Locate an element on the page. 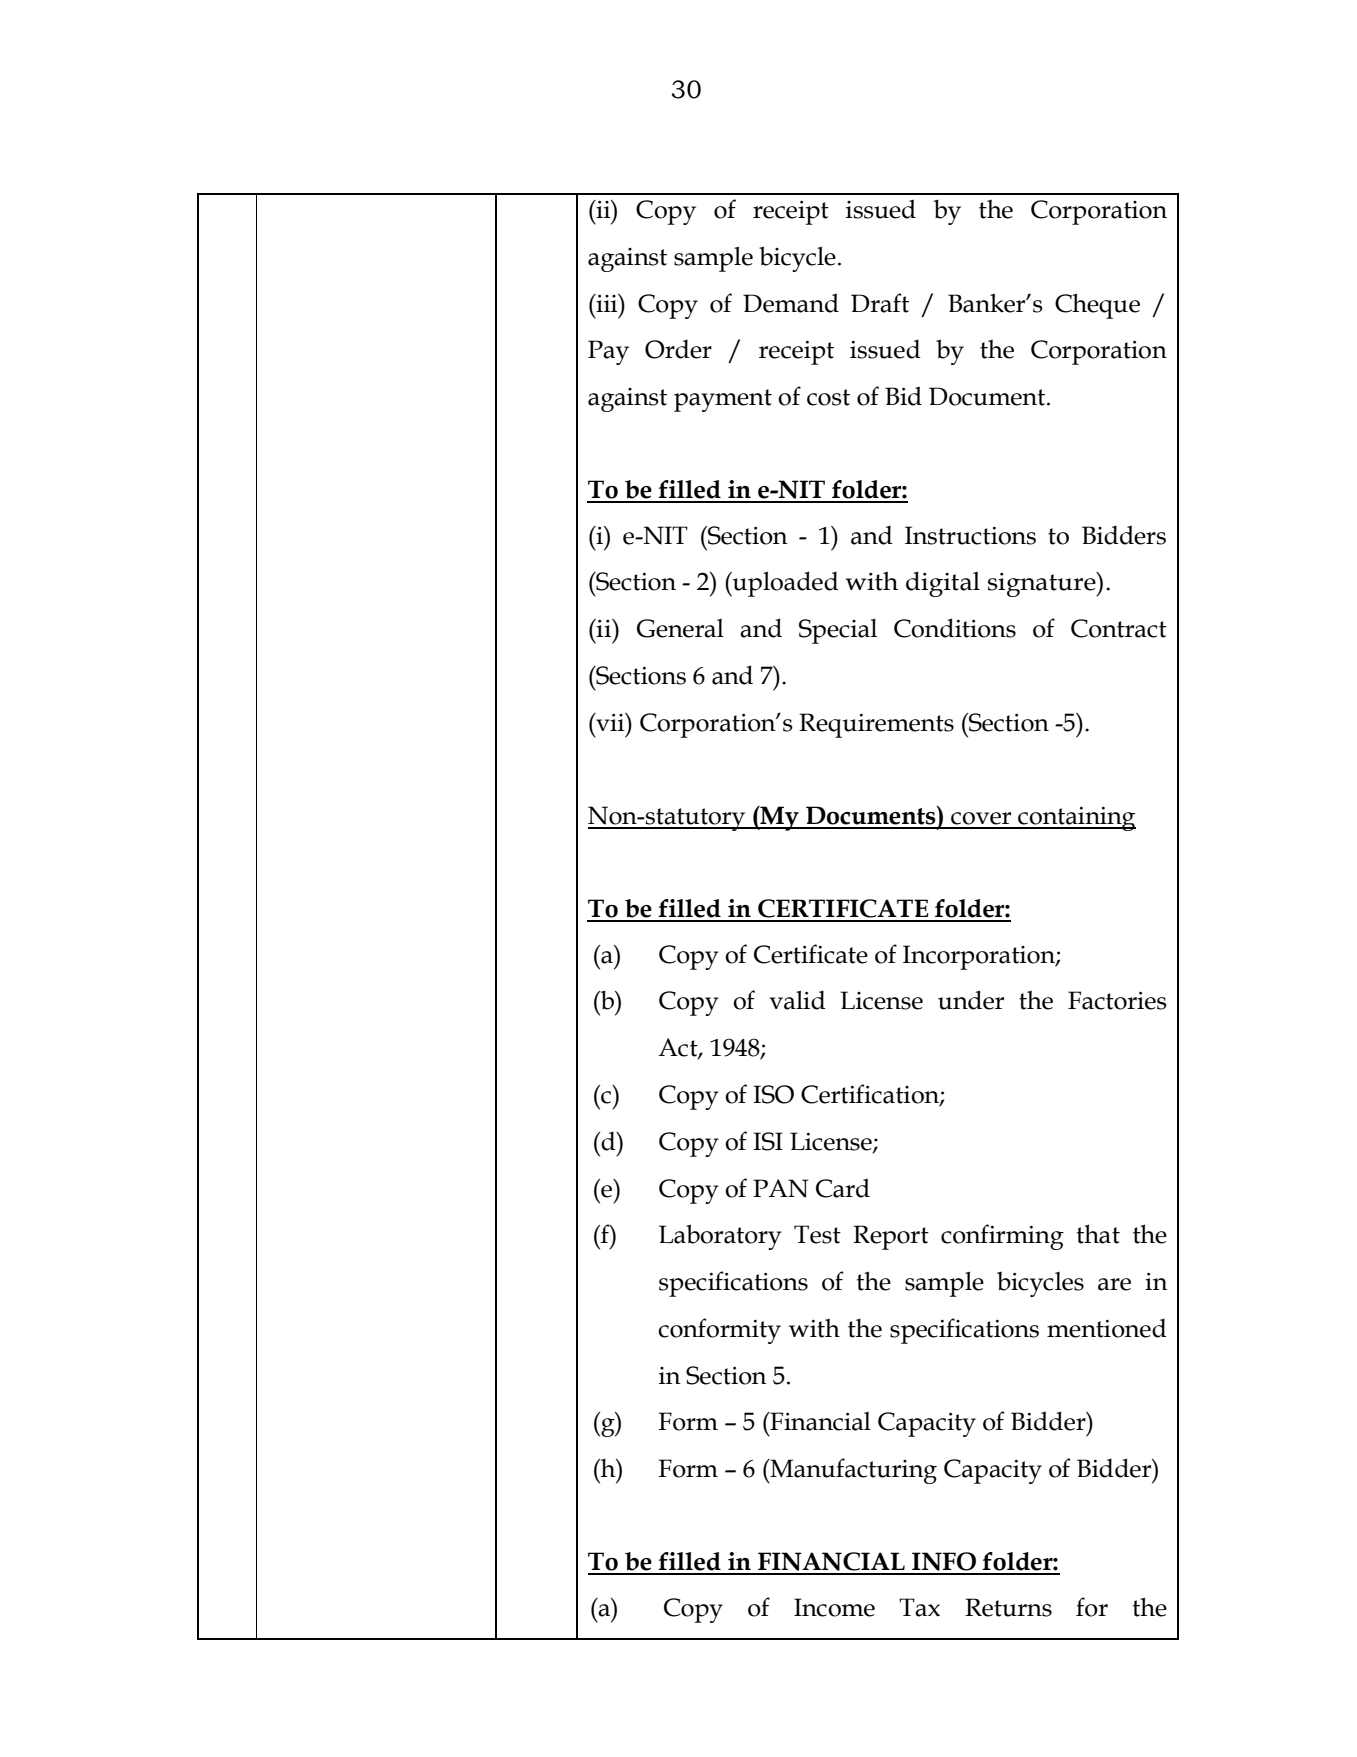 Image resolution: width=1357 pixels, height=1757 pixels. Income is located at coordinates (834, 1607).
